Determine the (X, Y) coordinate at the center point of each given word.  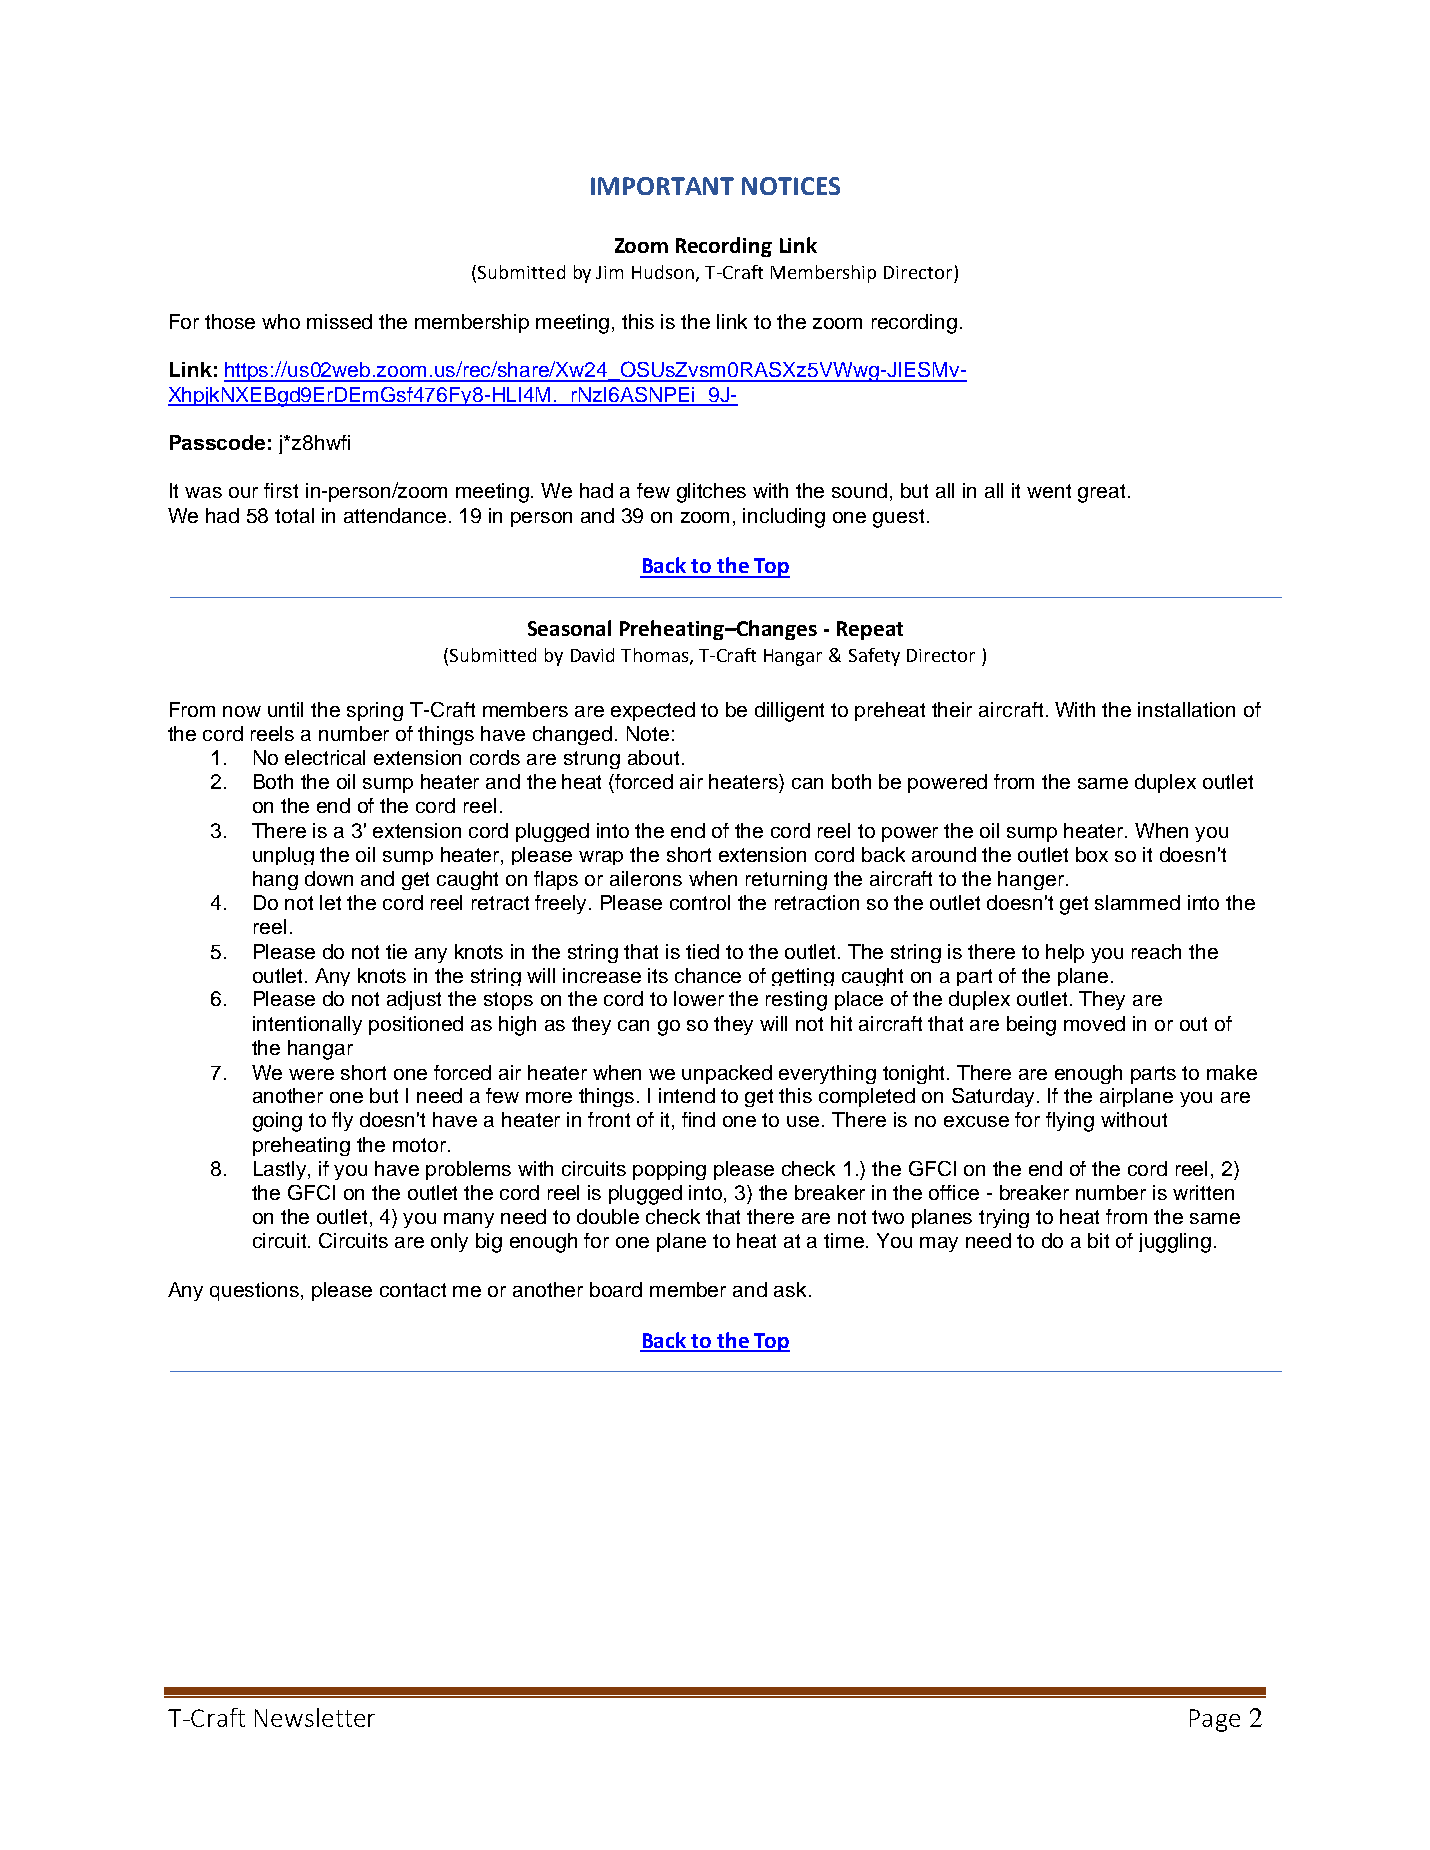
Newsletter (315, 1717)
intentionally (307, 1025)
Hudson (663, 272)
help (1065, 953)
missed (339, 321)
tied (702, 951)
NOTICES (791, 186)
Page (1215, 1720)
